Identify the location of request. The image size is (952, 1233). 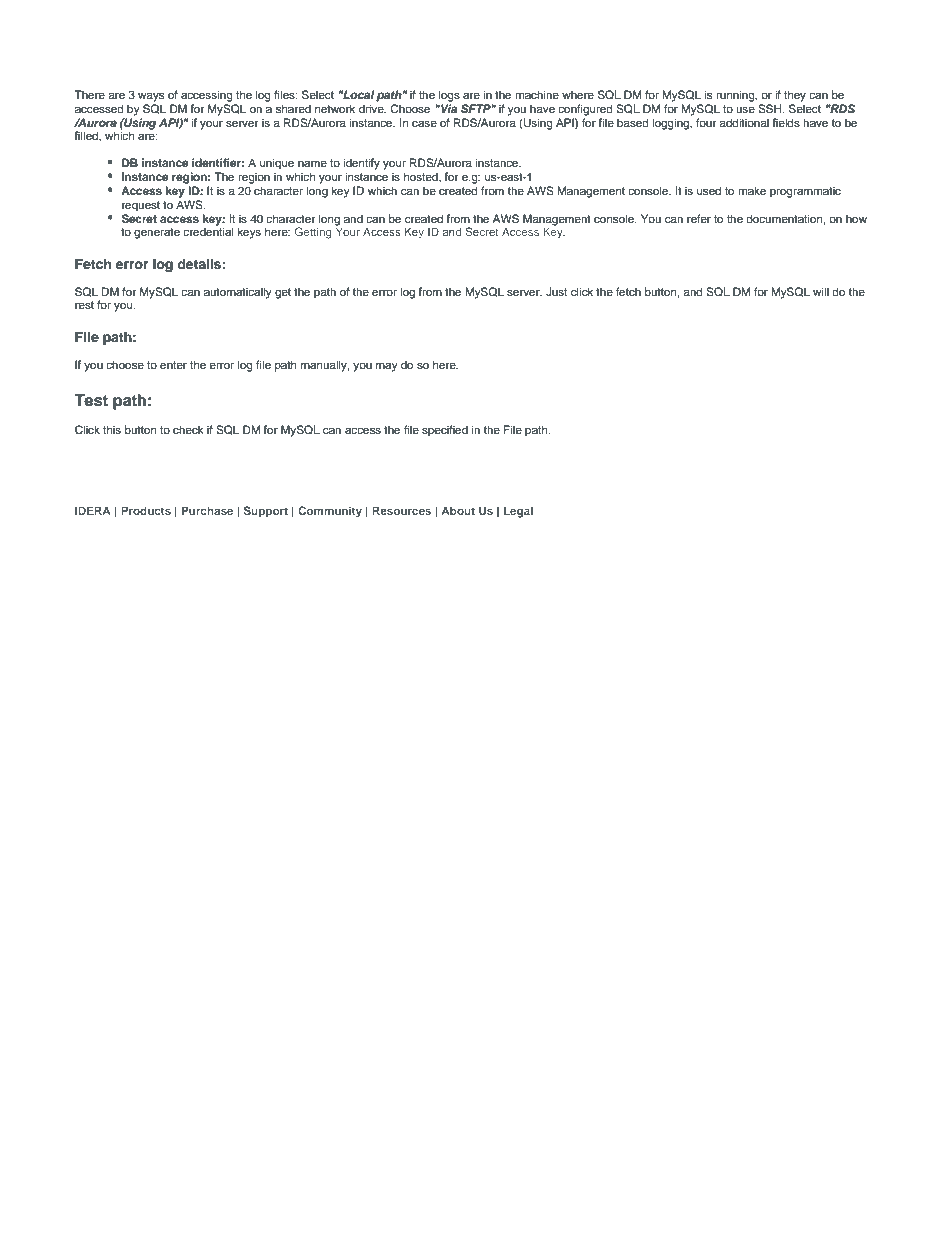
(141, 206).
